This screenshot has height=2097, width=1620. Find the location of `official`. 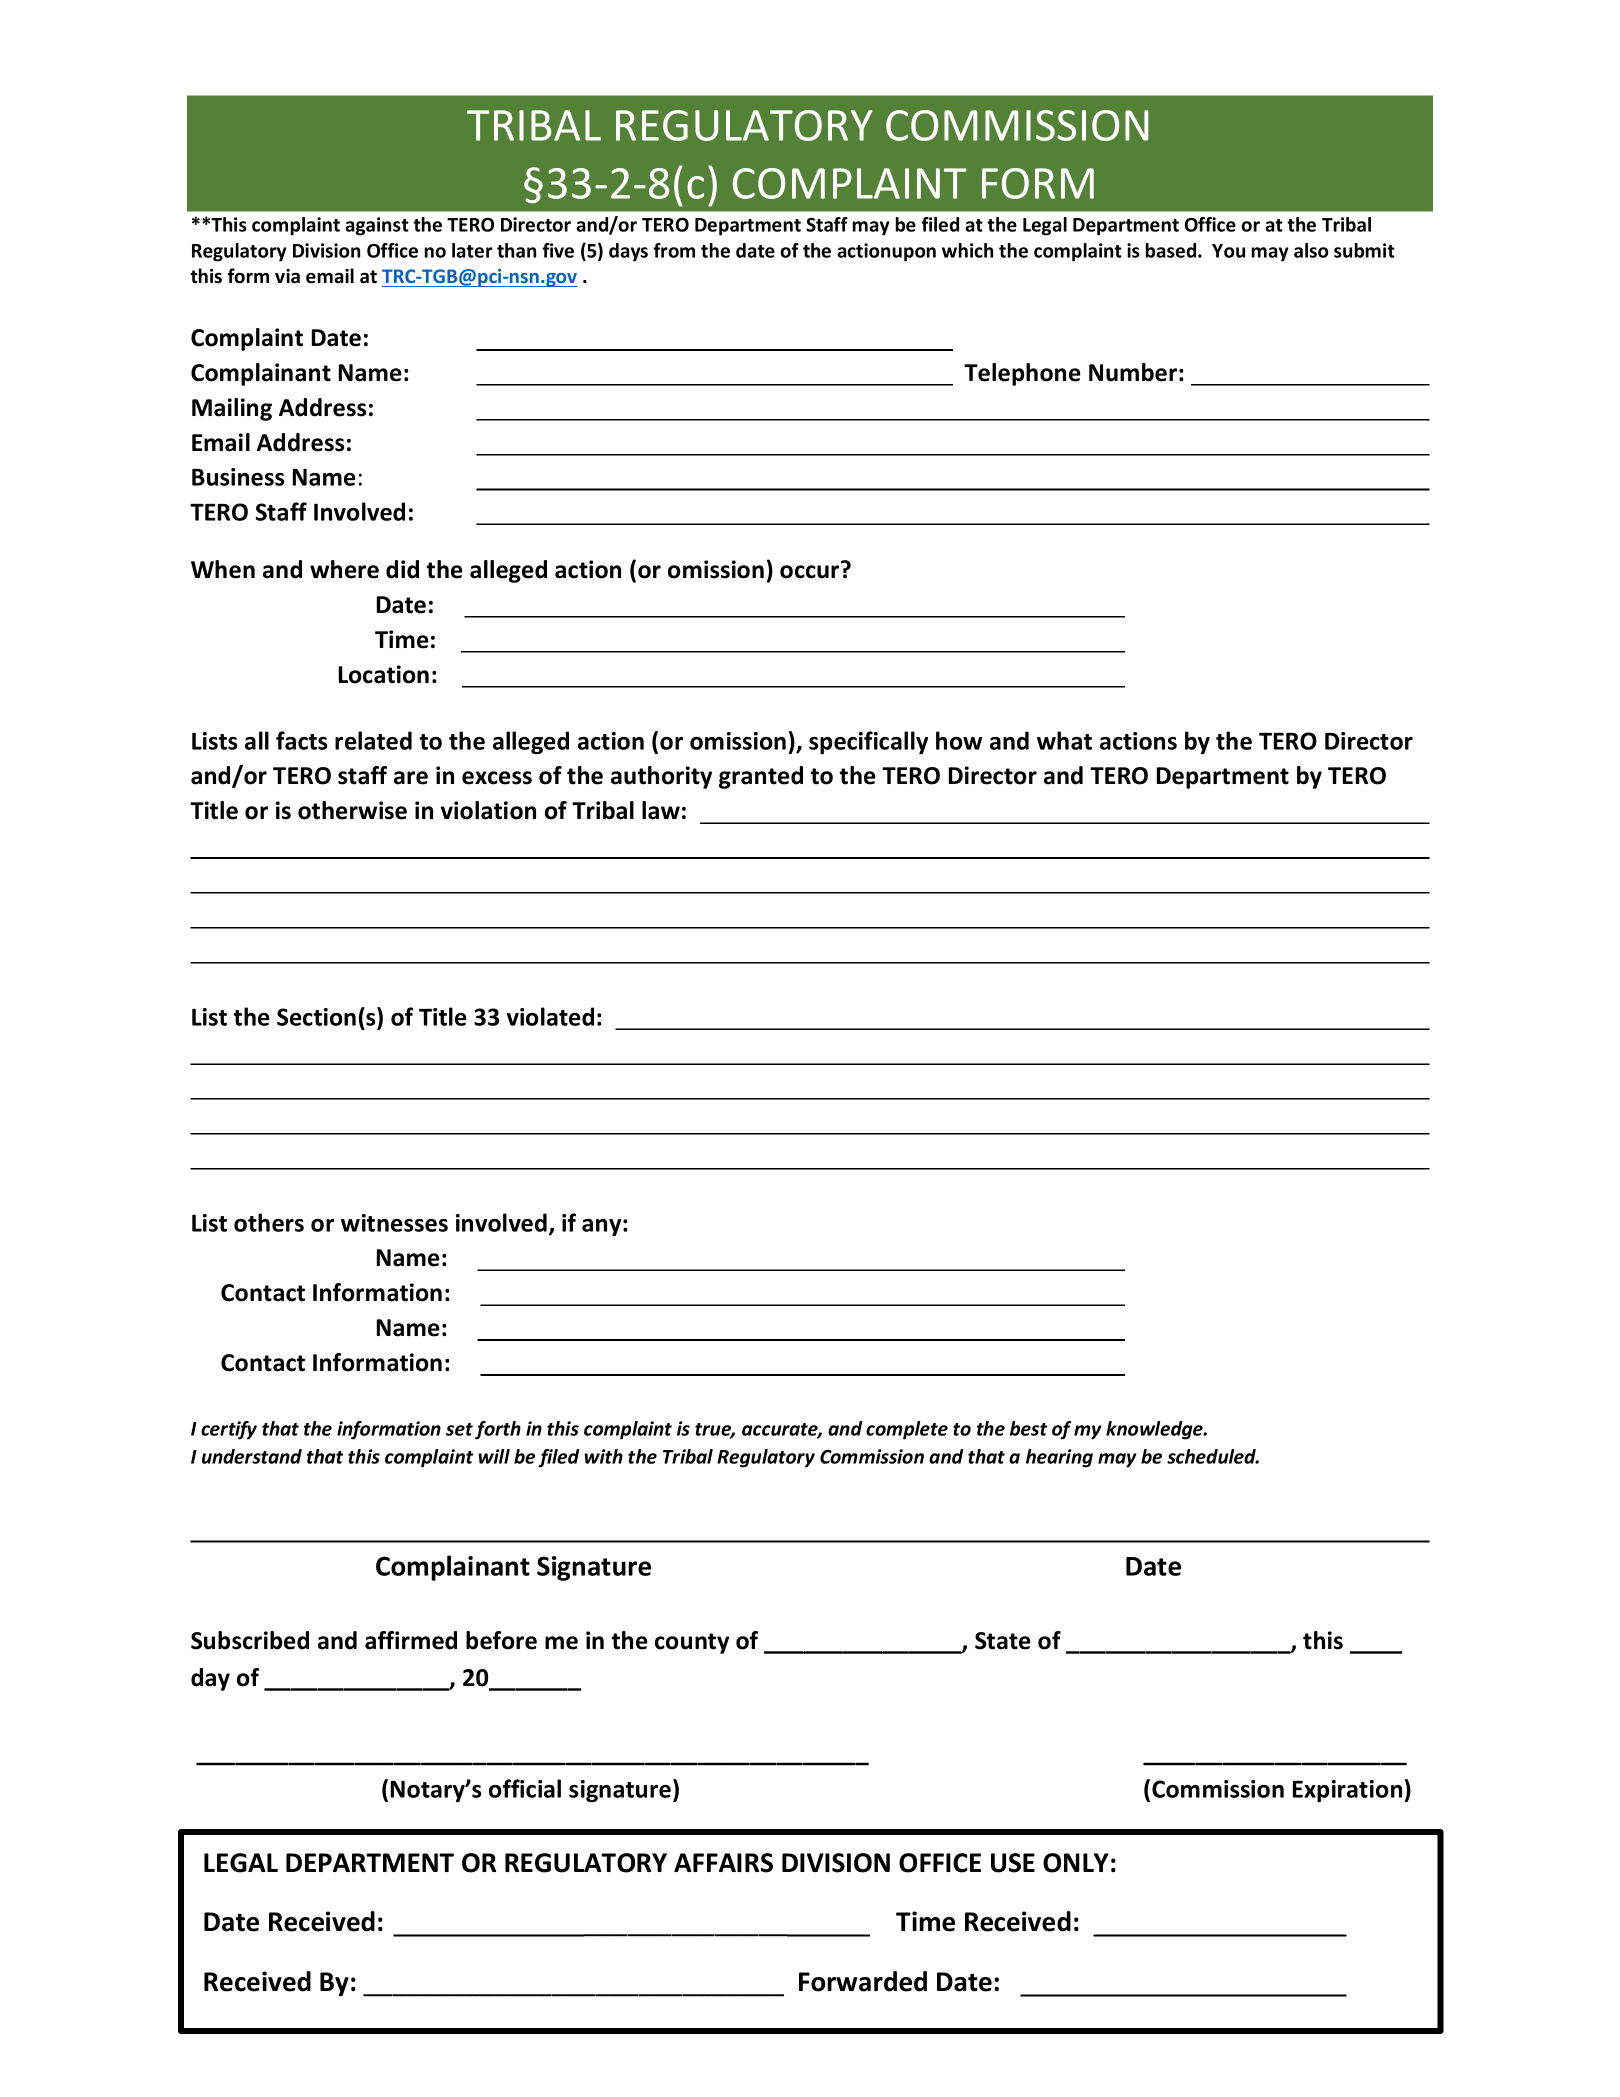

official is located at coordinates (525, 1788).
